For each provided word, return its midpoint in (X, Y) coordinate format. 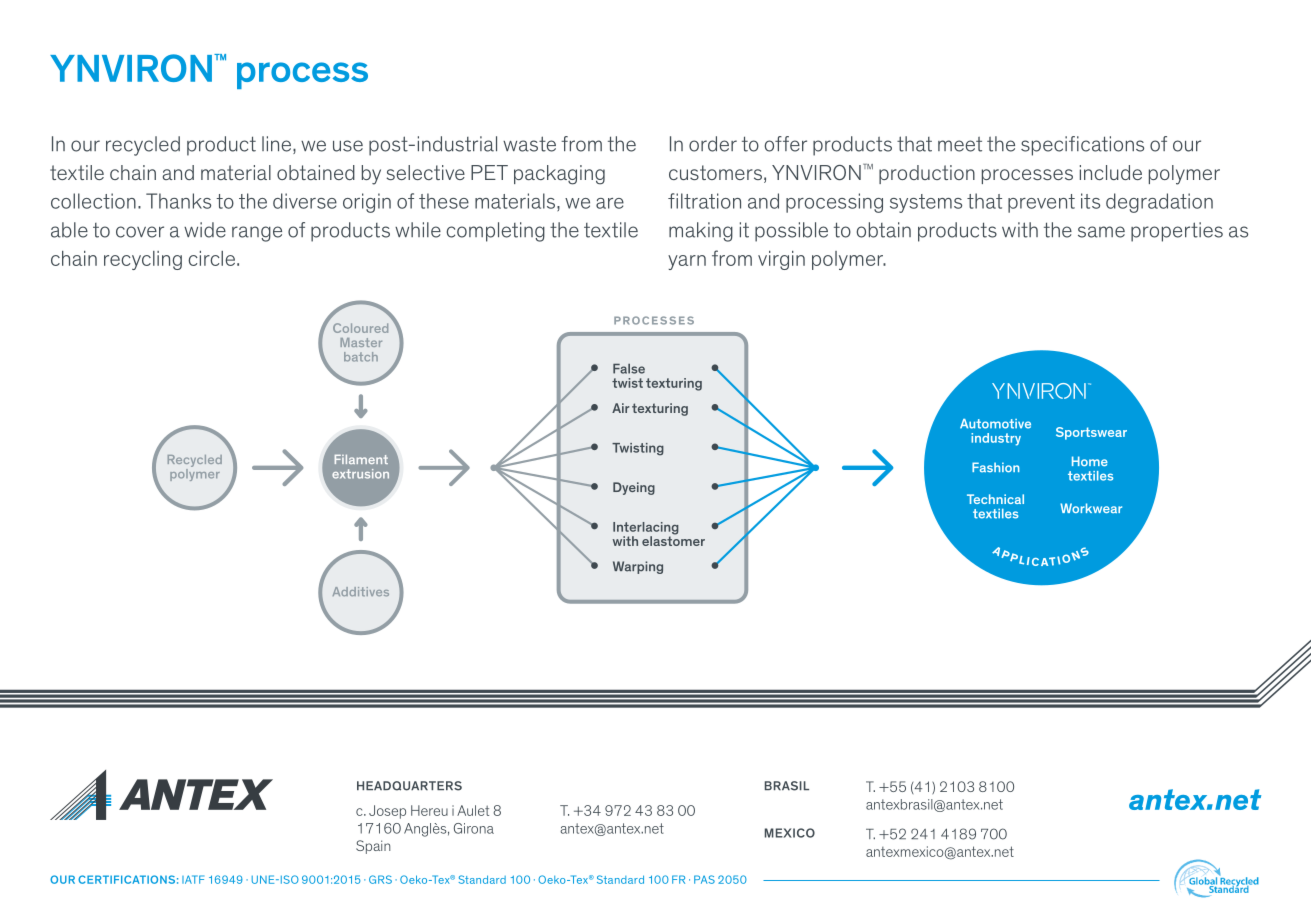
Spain (373, 847)
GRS (380, 879)
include (1111, 172)
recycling (143, 260)
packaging (559, 175)
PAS (704, 879)
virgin (781, 260)
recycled (143, 146)
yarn (687, 262)
